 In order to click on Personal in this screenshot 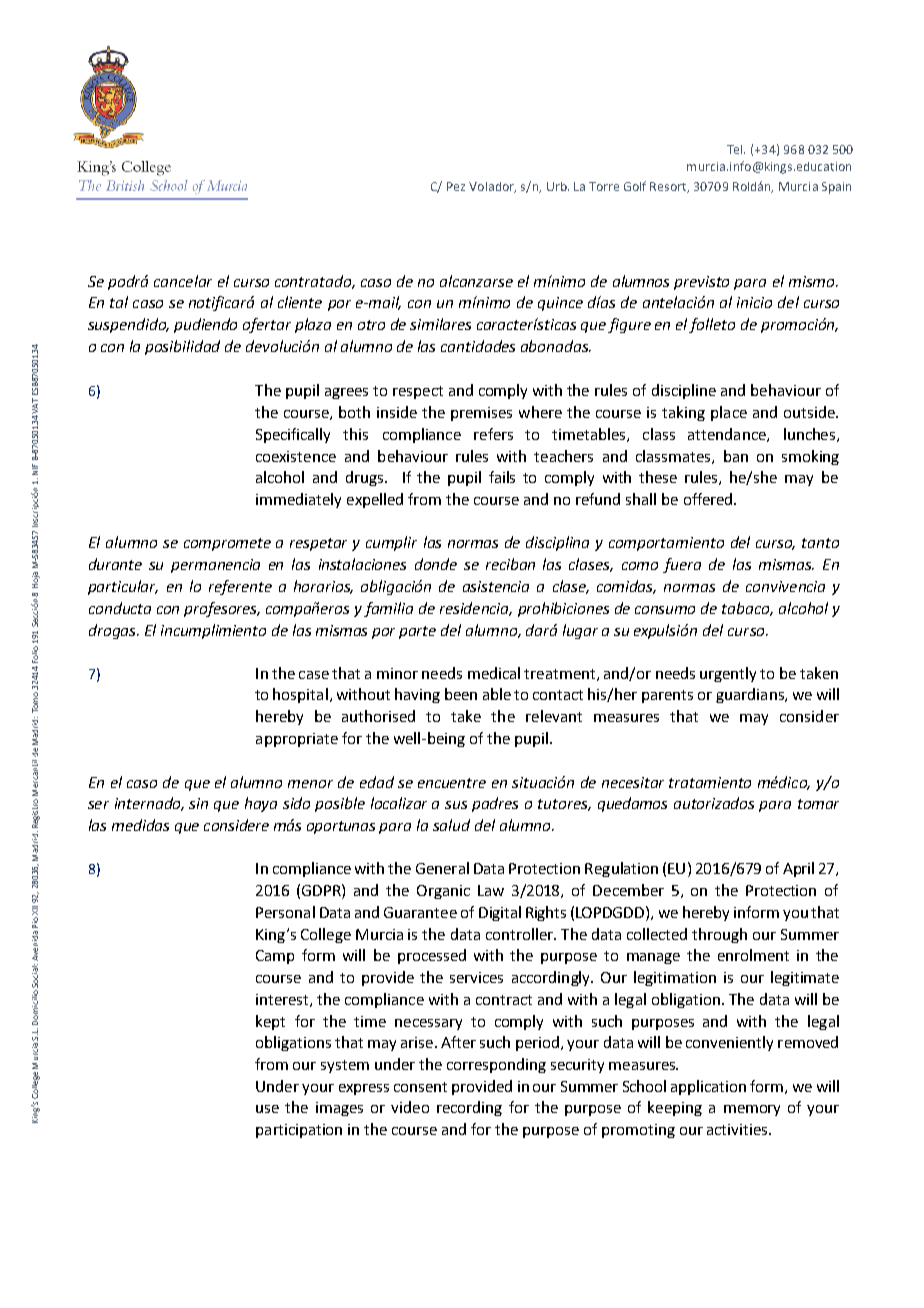, I will do `click(285, 912)`.
